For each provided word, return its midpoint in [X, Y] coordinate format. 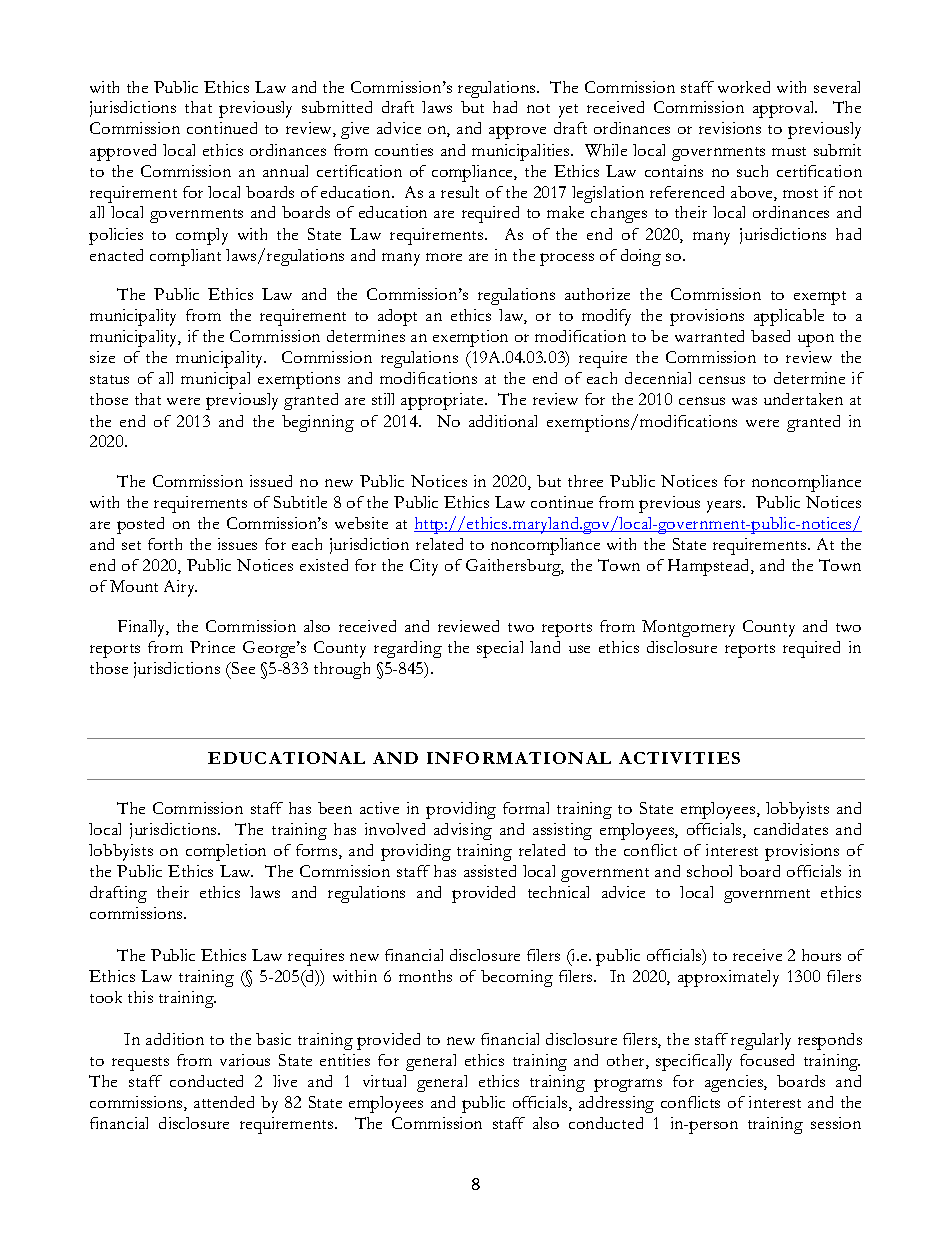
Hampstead [710, 567]
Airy [180, 588]
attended [224, 1102]
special [500, 649]
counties [404, 150]
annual [285, 171]
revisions [730, 128]
